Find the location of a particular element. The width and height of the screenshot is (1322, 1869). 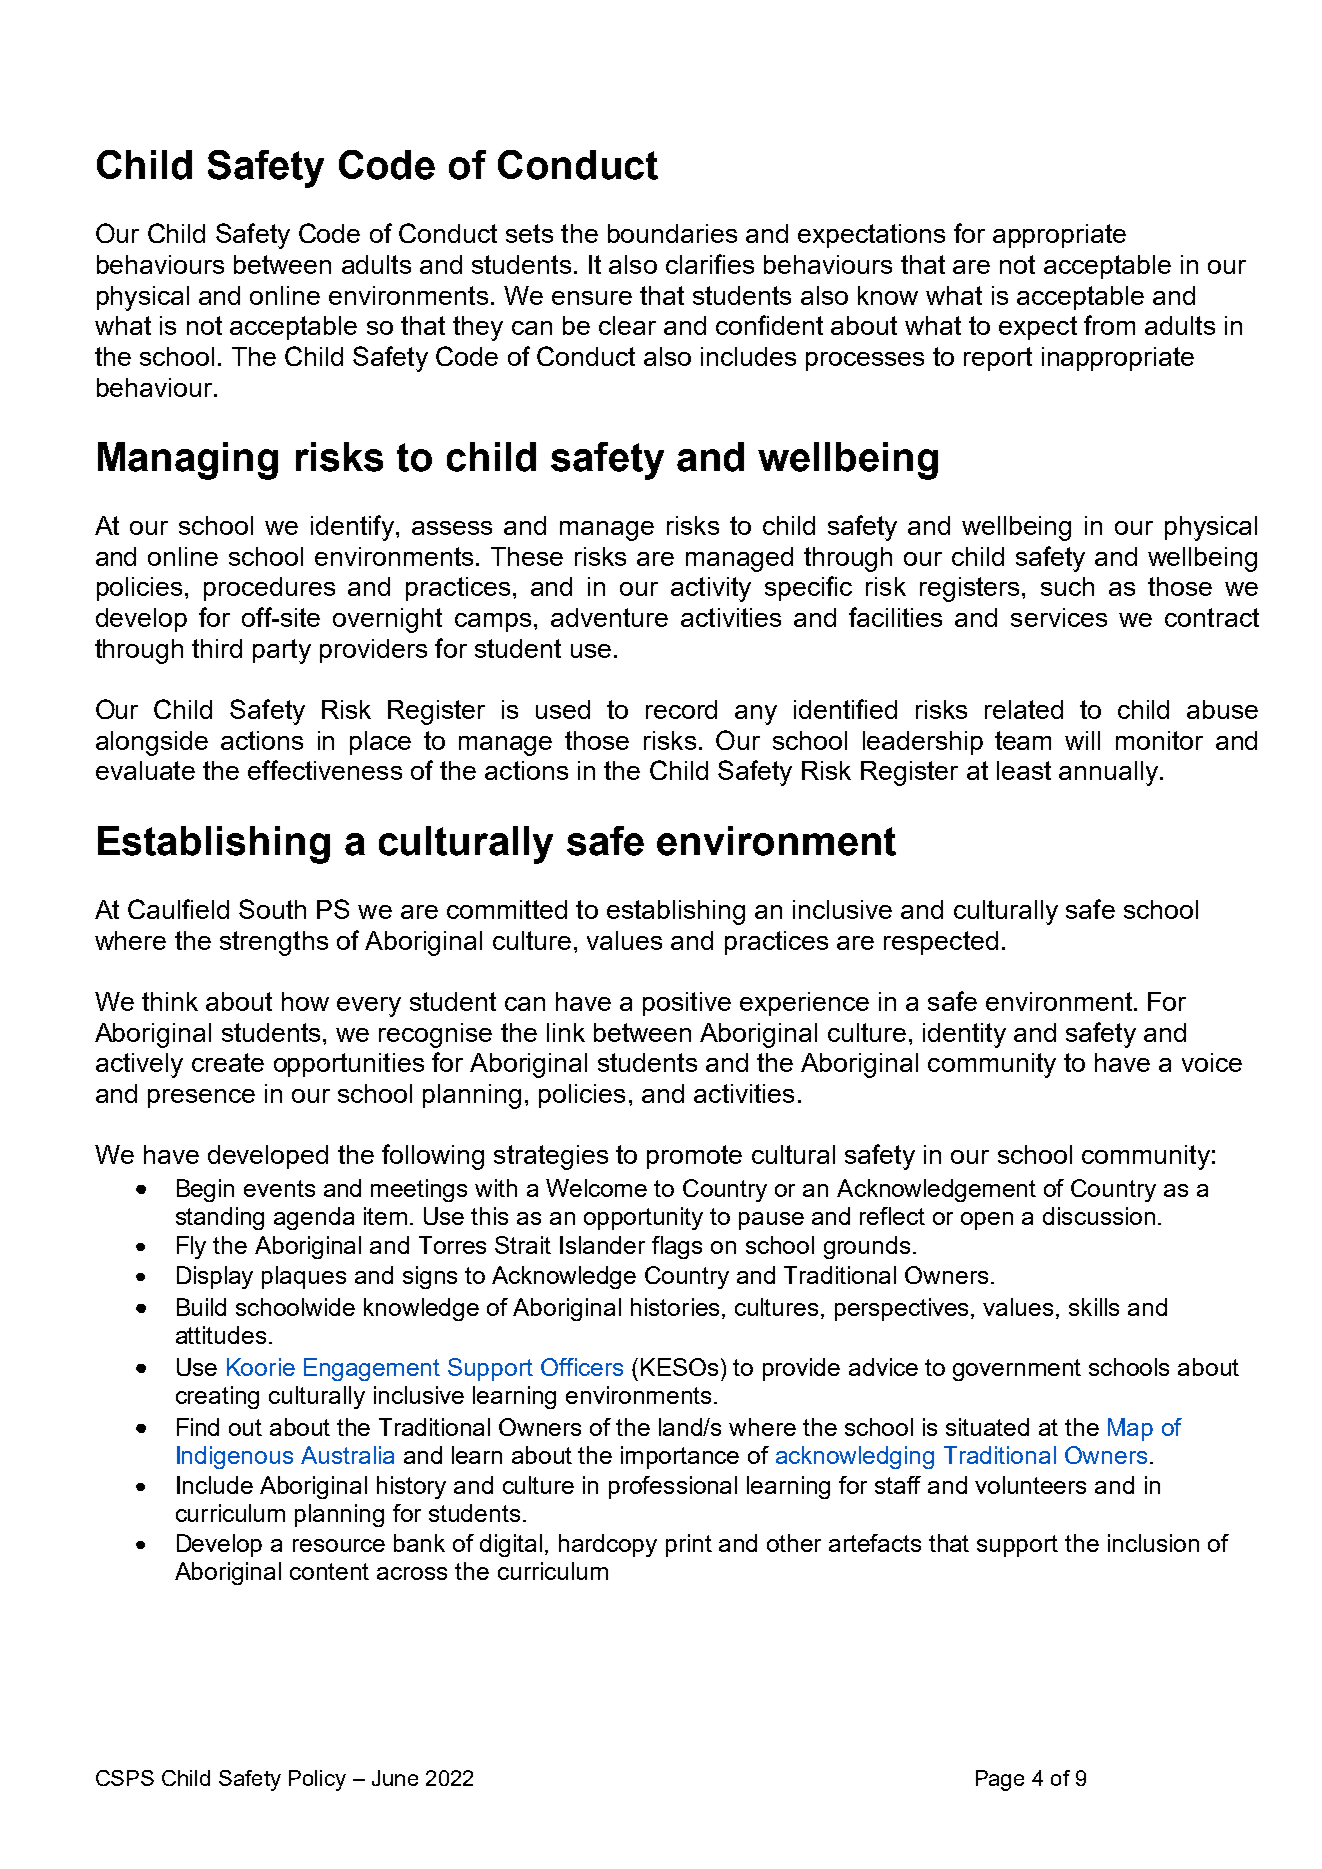

they is located at coordinates (478, 328).
